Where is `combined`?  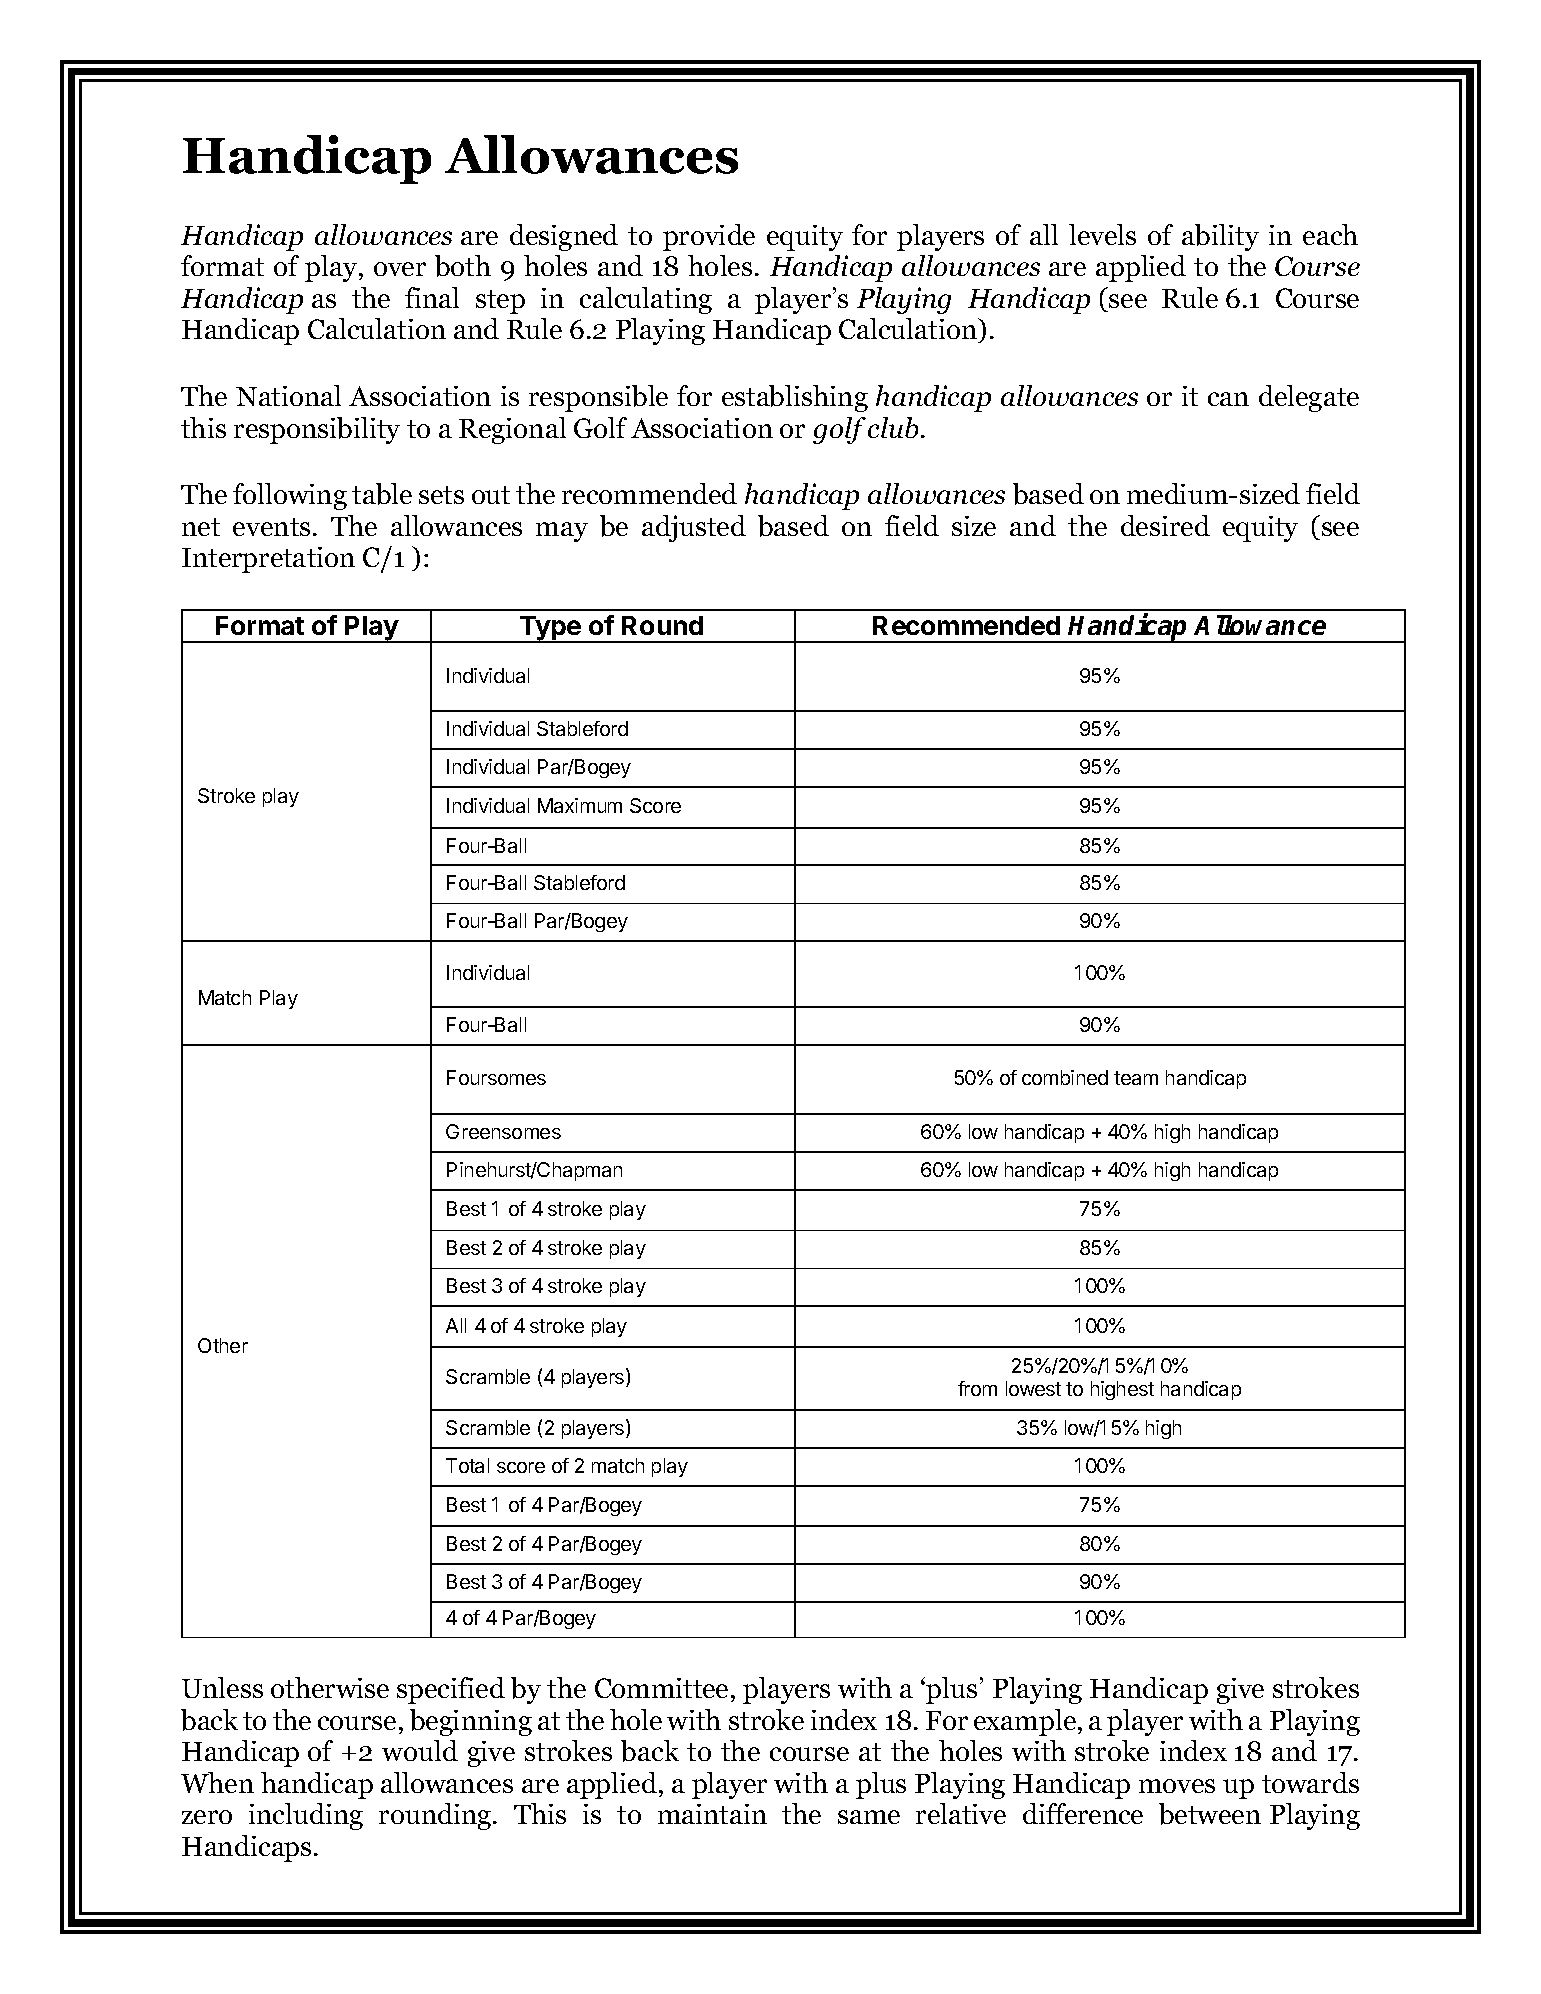
combined is located at coordinates (1065, 1077).
